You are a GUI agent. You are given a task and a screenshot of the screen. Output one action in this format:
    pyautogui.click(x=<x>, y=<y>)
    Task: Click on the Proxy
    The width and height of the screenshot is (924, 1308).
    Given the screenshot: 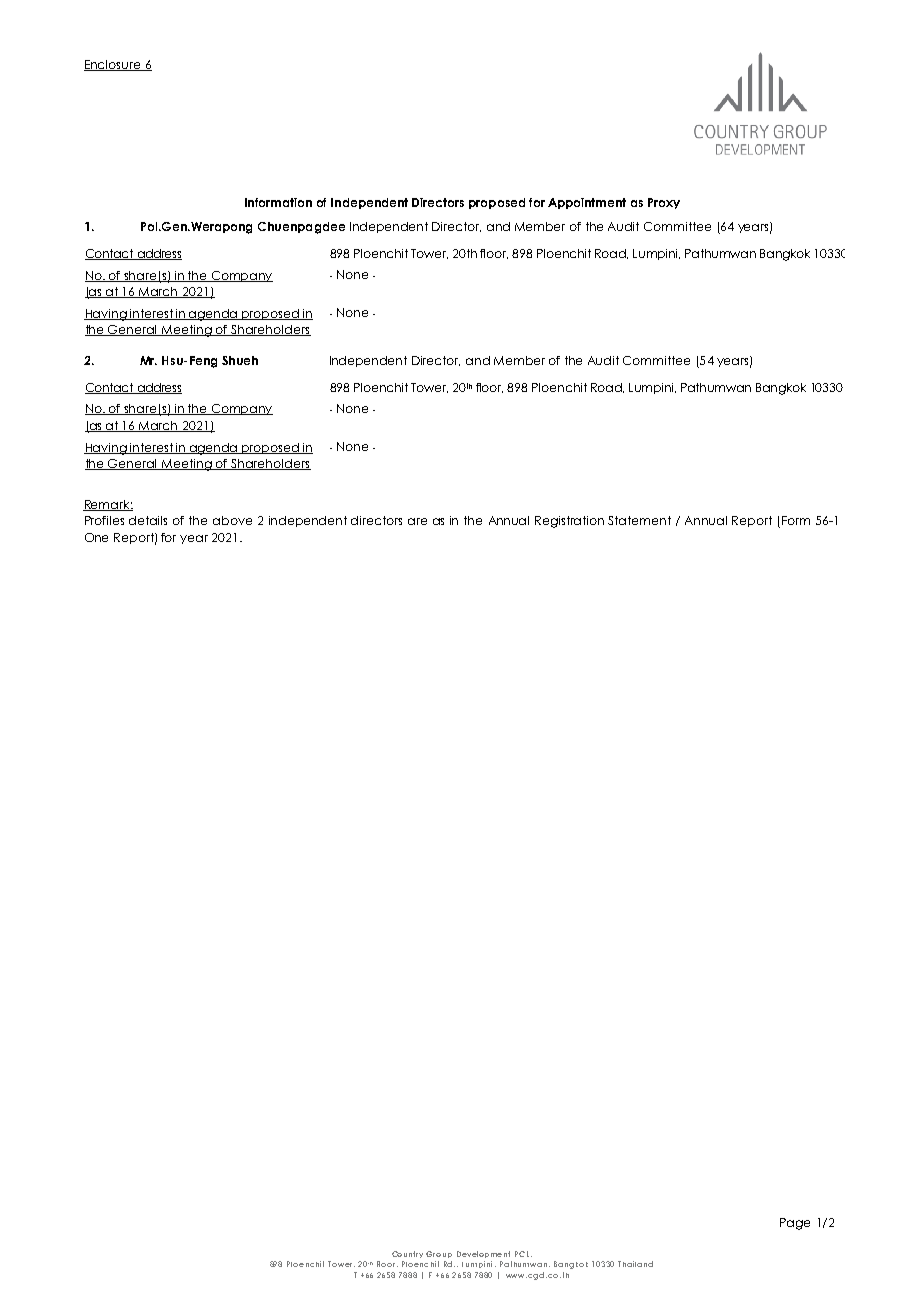 What is the action you would take?
    pyautogui.click(x=664, y=203)
